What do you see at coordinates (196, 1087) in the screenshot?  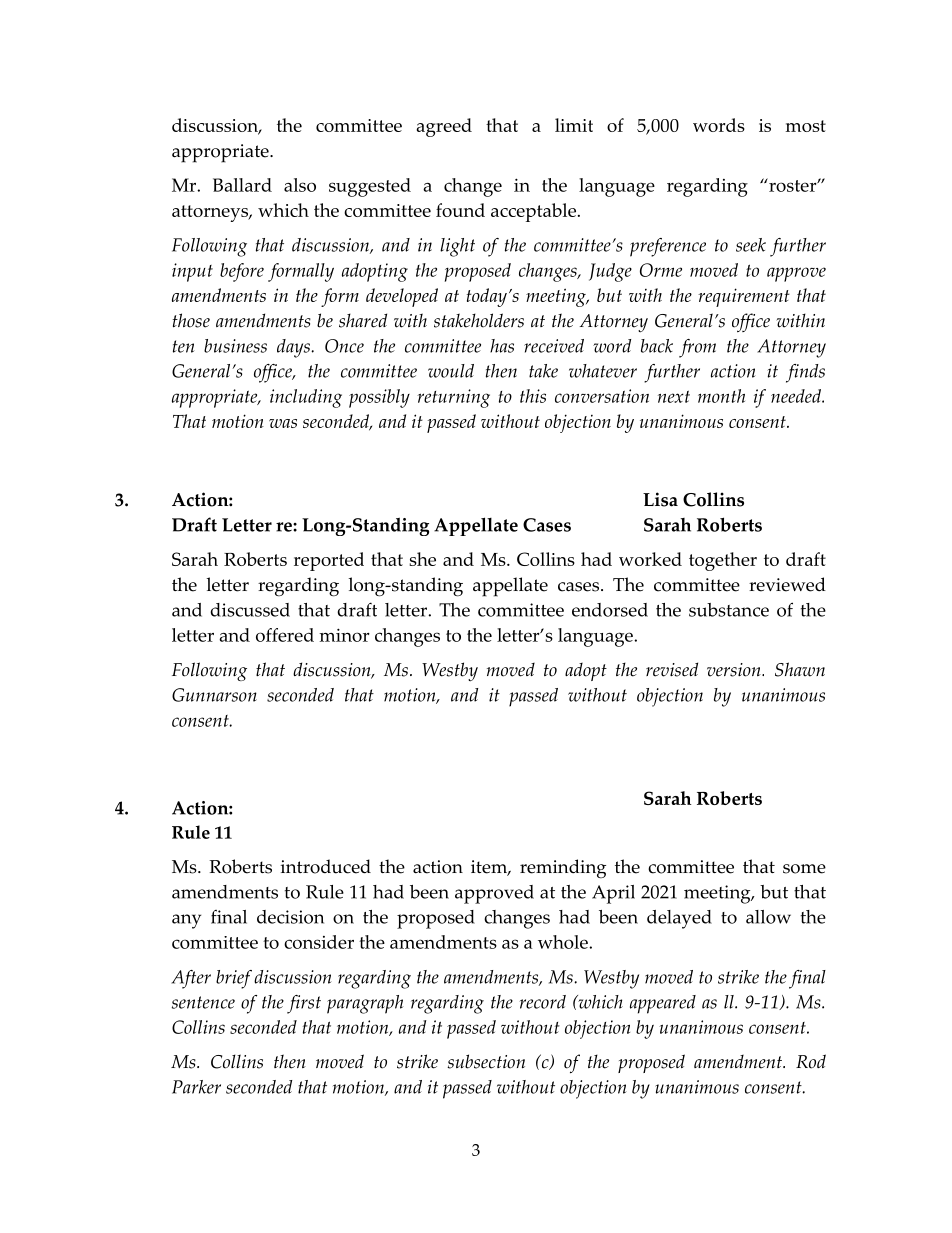 I see `Parker` at bounding box center [196, 1087].
